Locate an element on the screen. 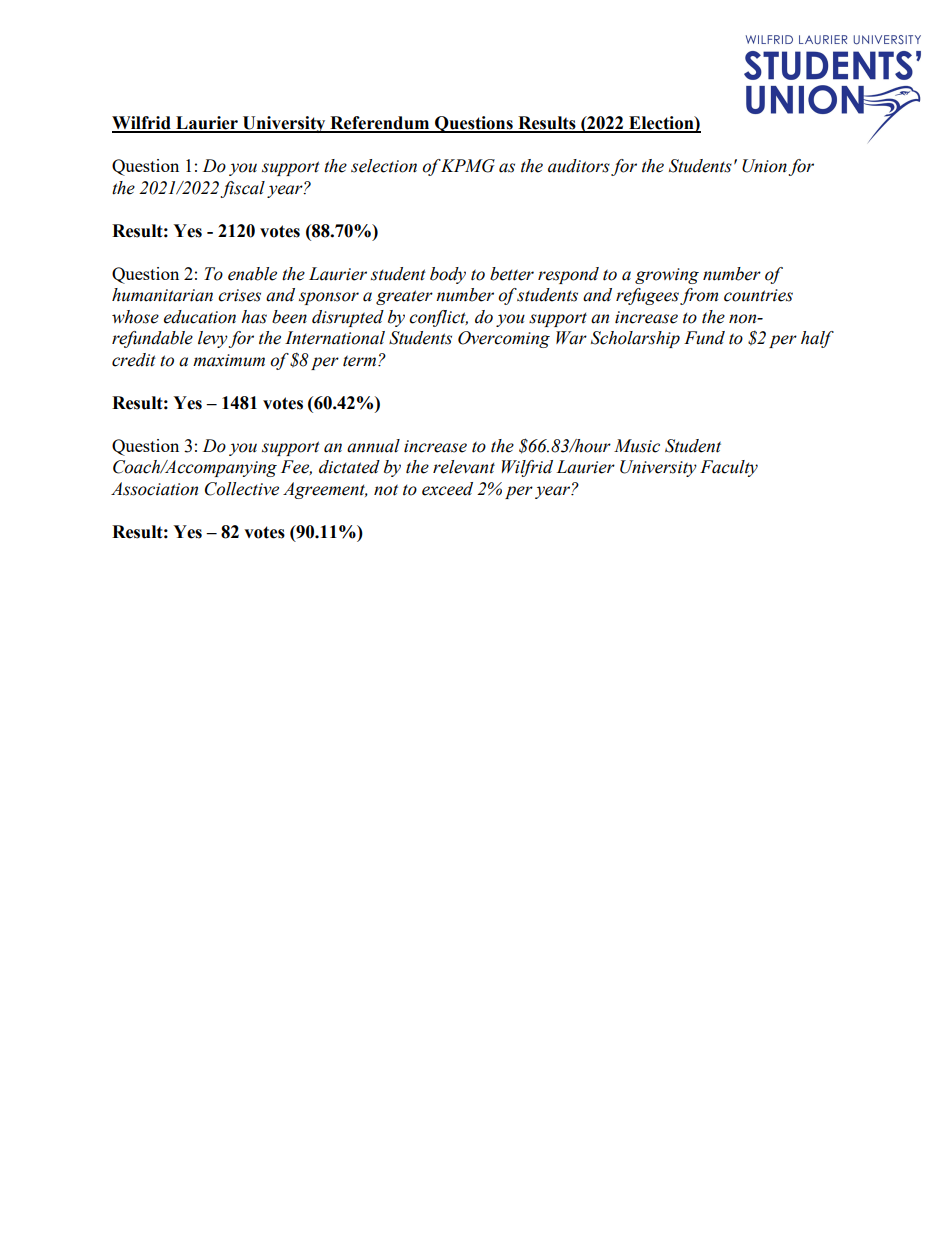  Collective is located at coordinates (242, 489).
